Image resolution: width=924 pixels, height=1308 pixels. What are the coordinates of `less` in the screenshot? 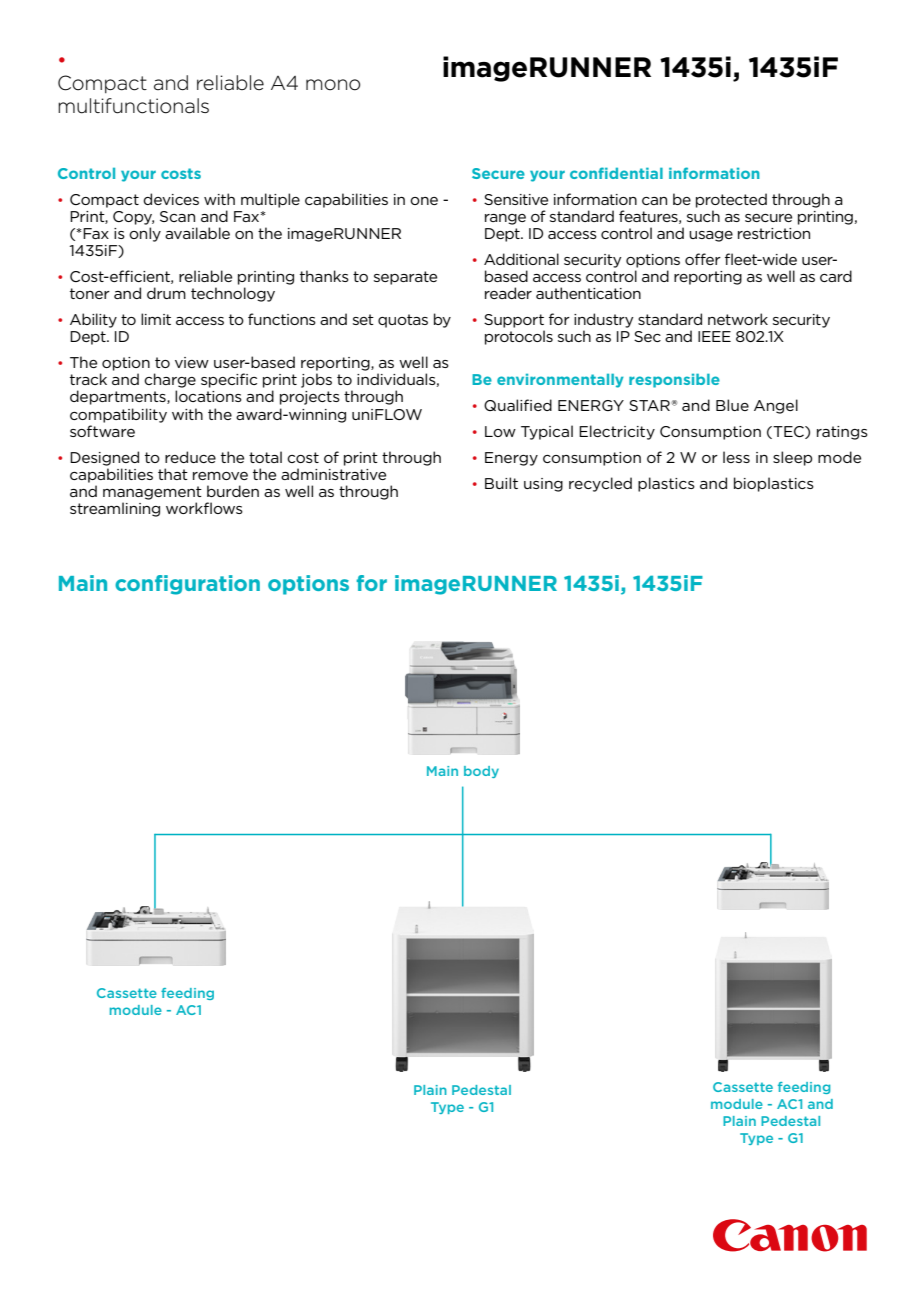 It's located at (736, 457).
